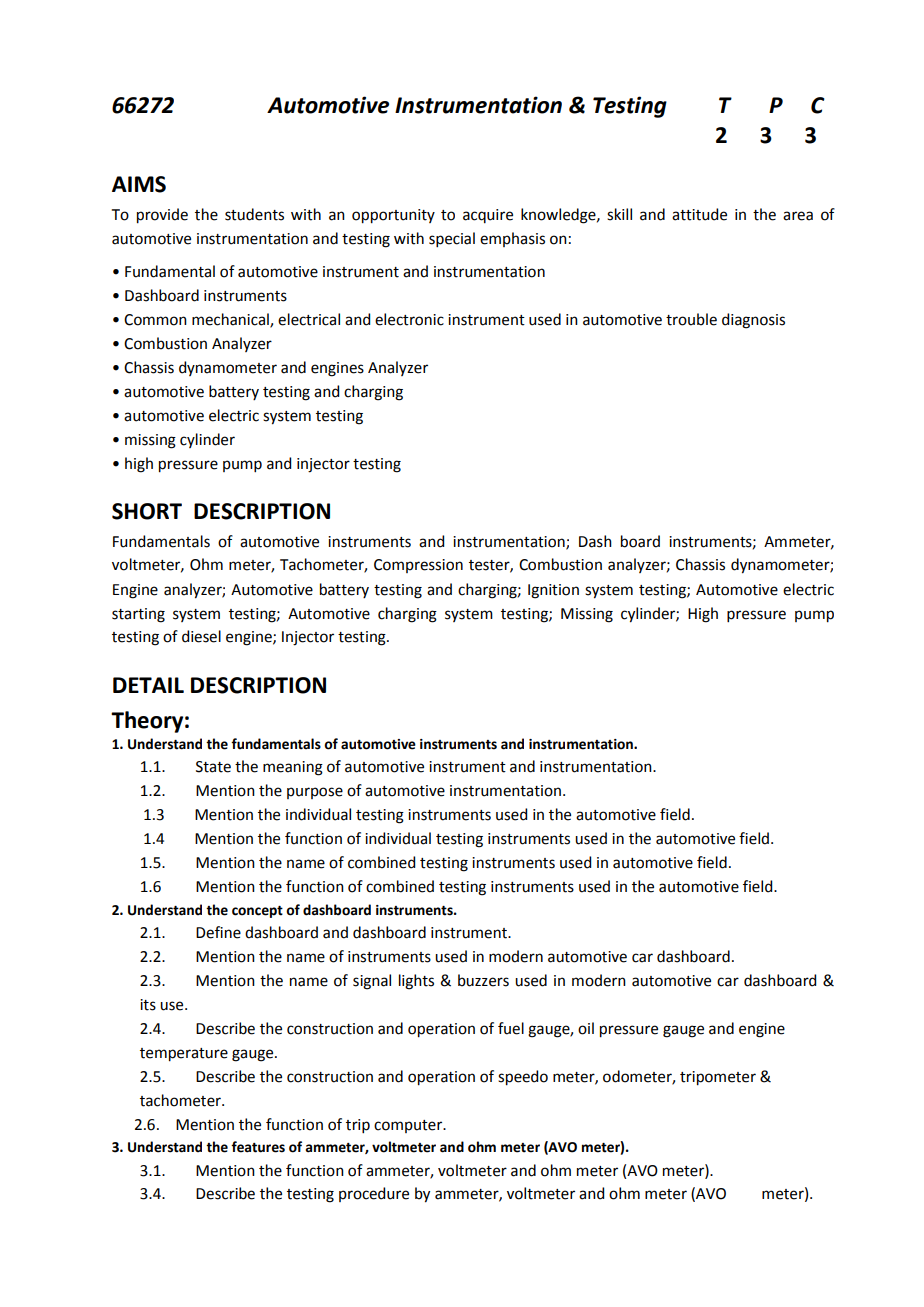 This page has height=1307, width=924. What do you see at coordinates (418, 566) in the page?
I see `Compression` at bounding box center [418, 566].
